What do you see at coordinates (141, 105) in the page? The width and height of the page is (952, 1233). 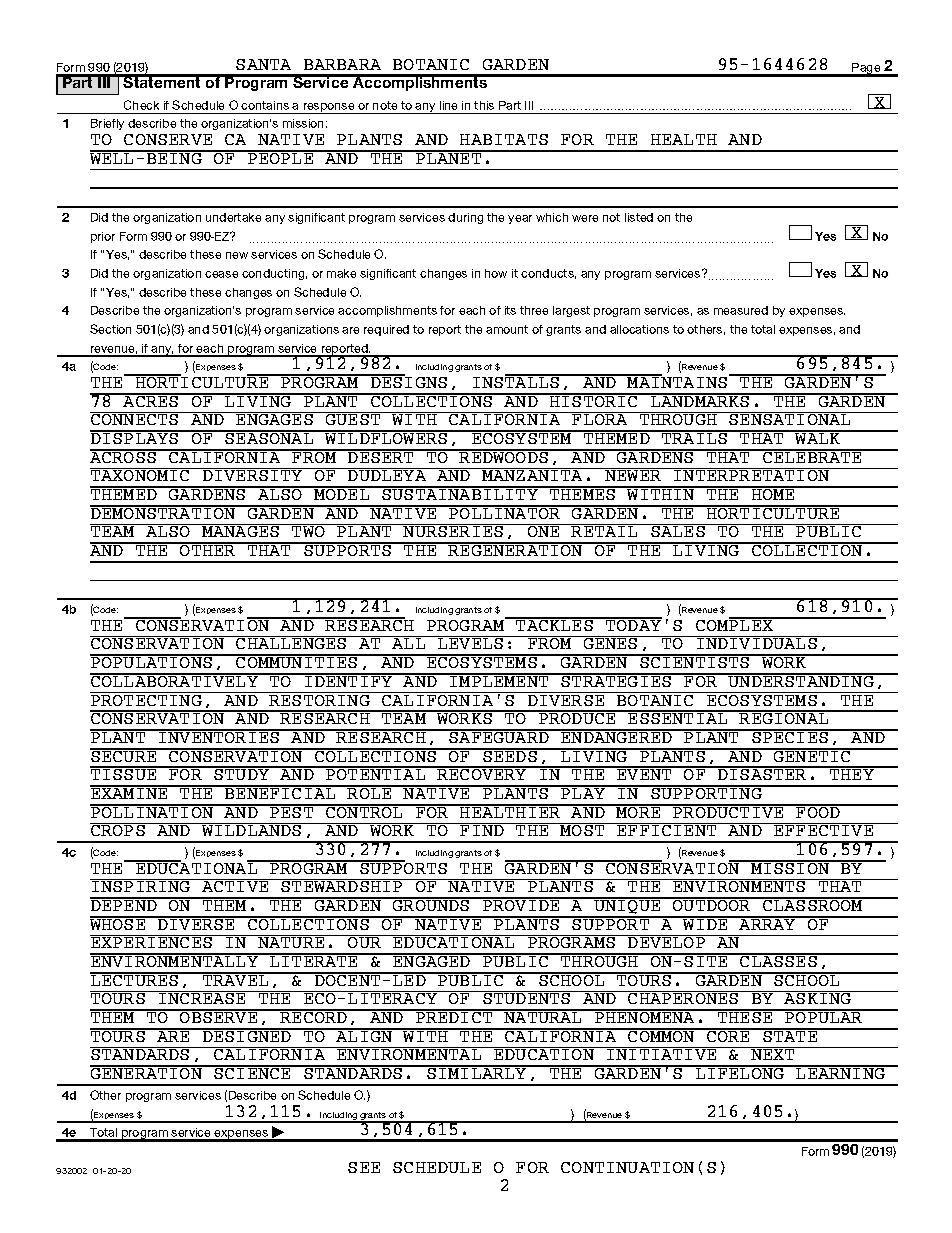 I see `Check` at bounding box center [141, 105].
